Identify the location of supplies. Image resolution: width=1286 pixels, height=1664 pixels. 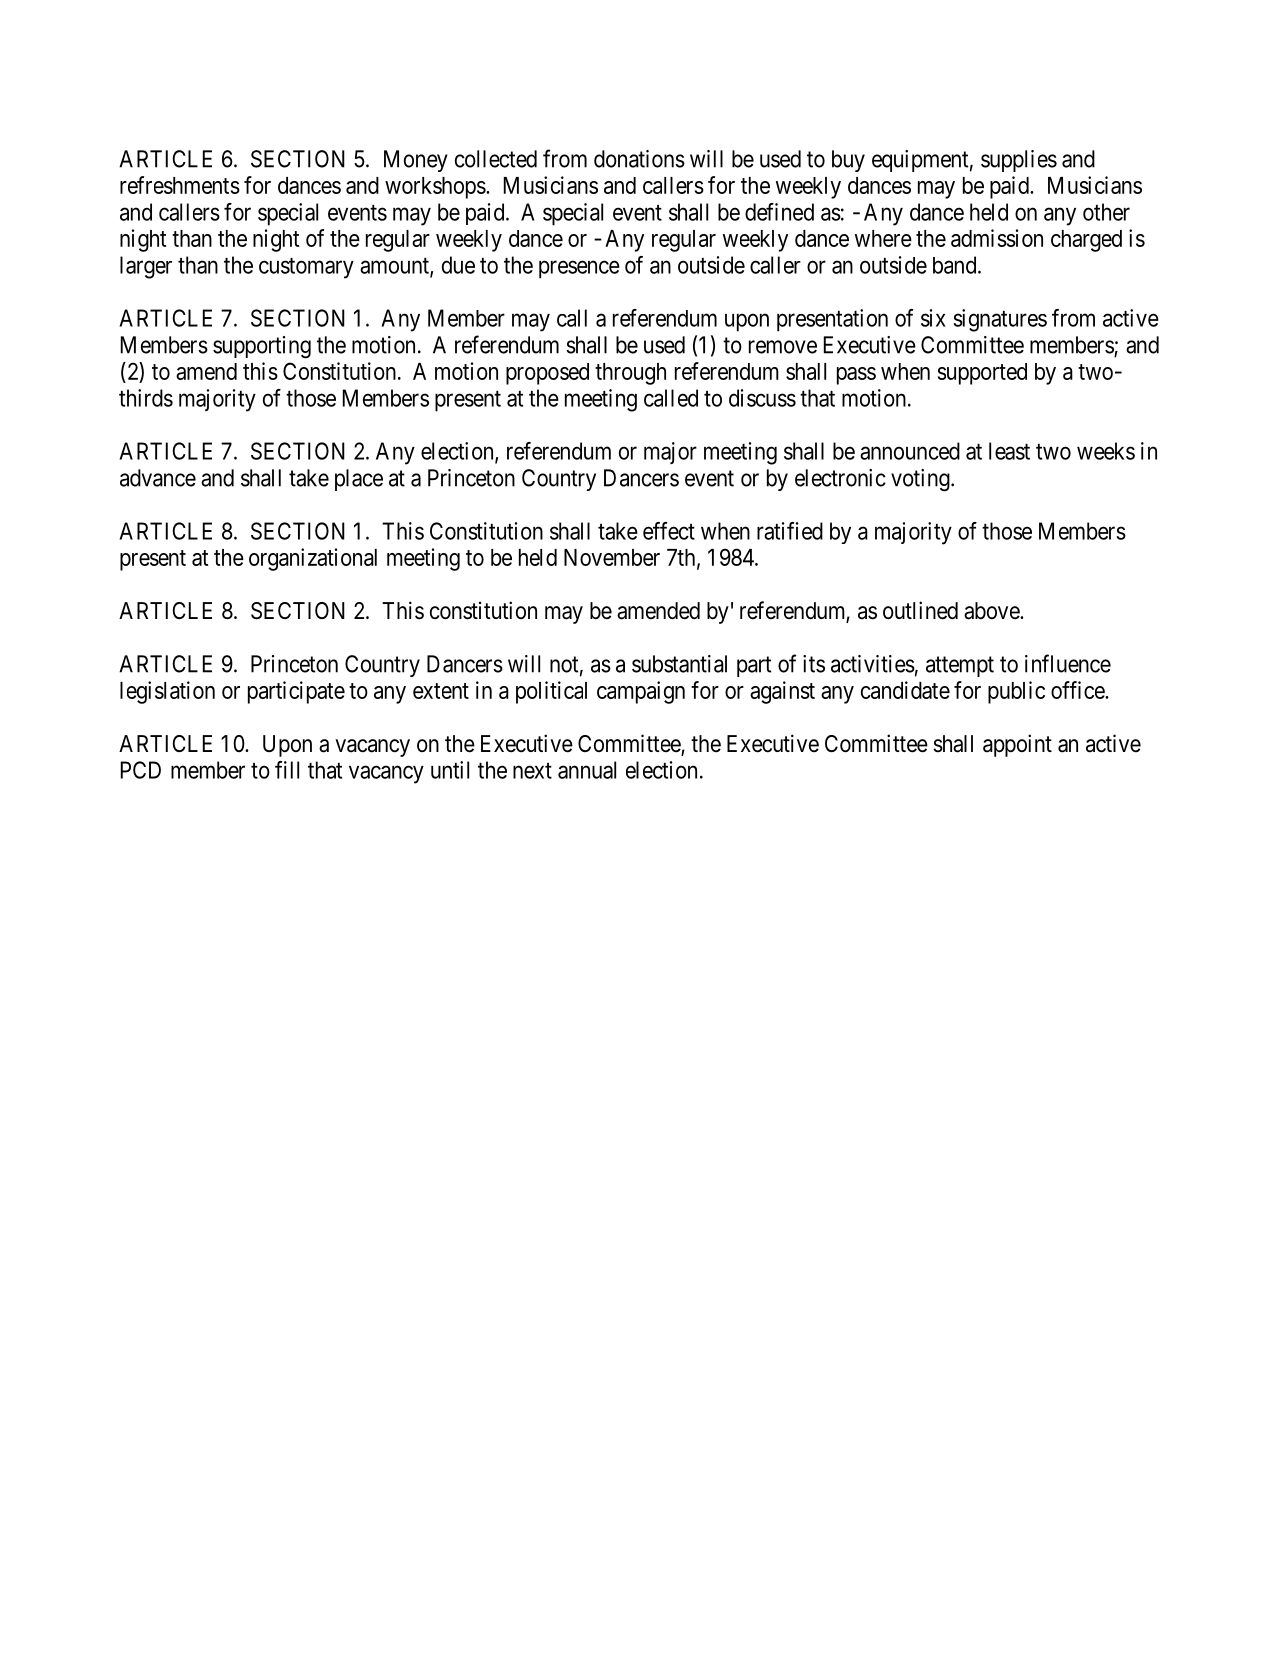
(1019, 161).
